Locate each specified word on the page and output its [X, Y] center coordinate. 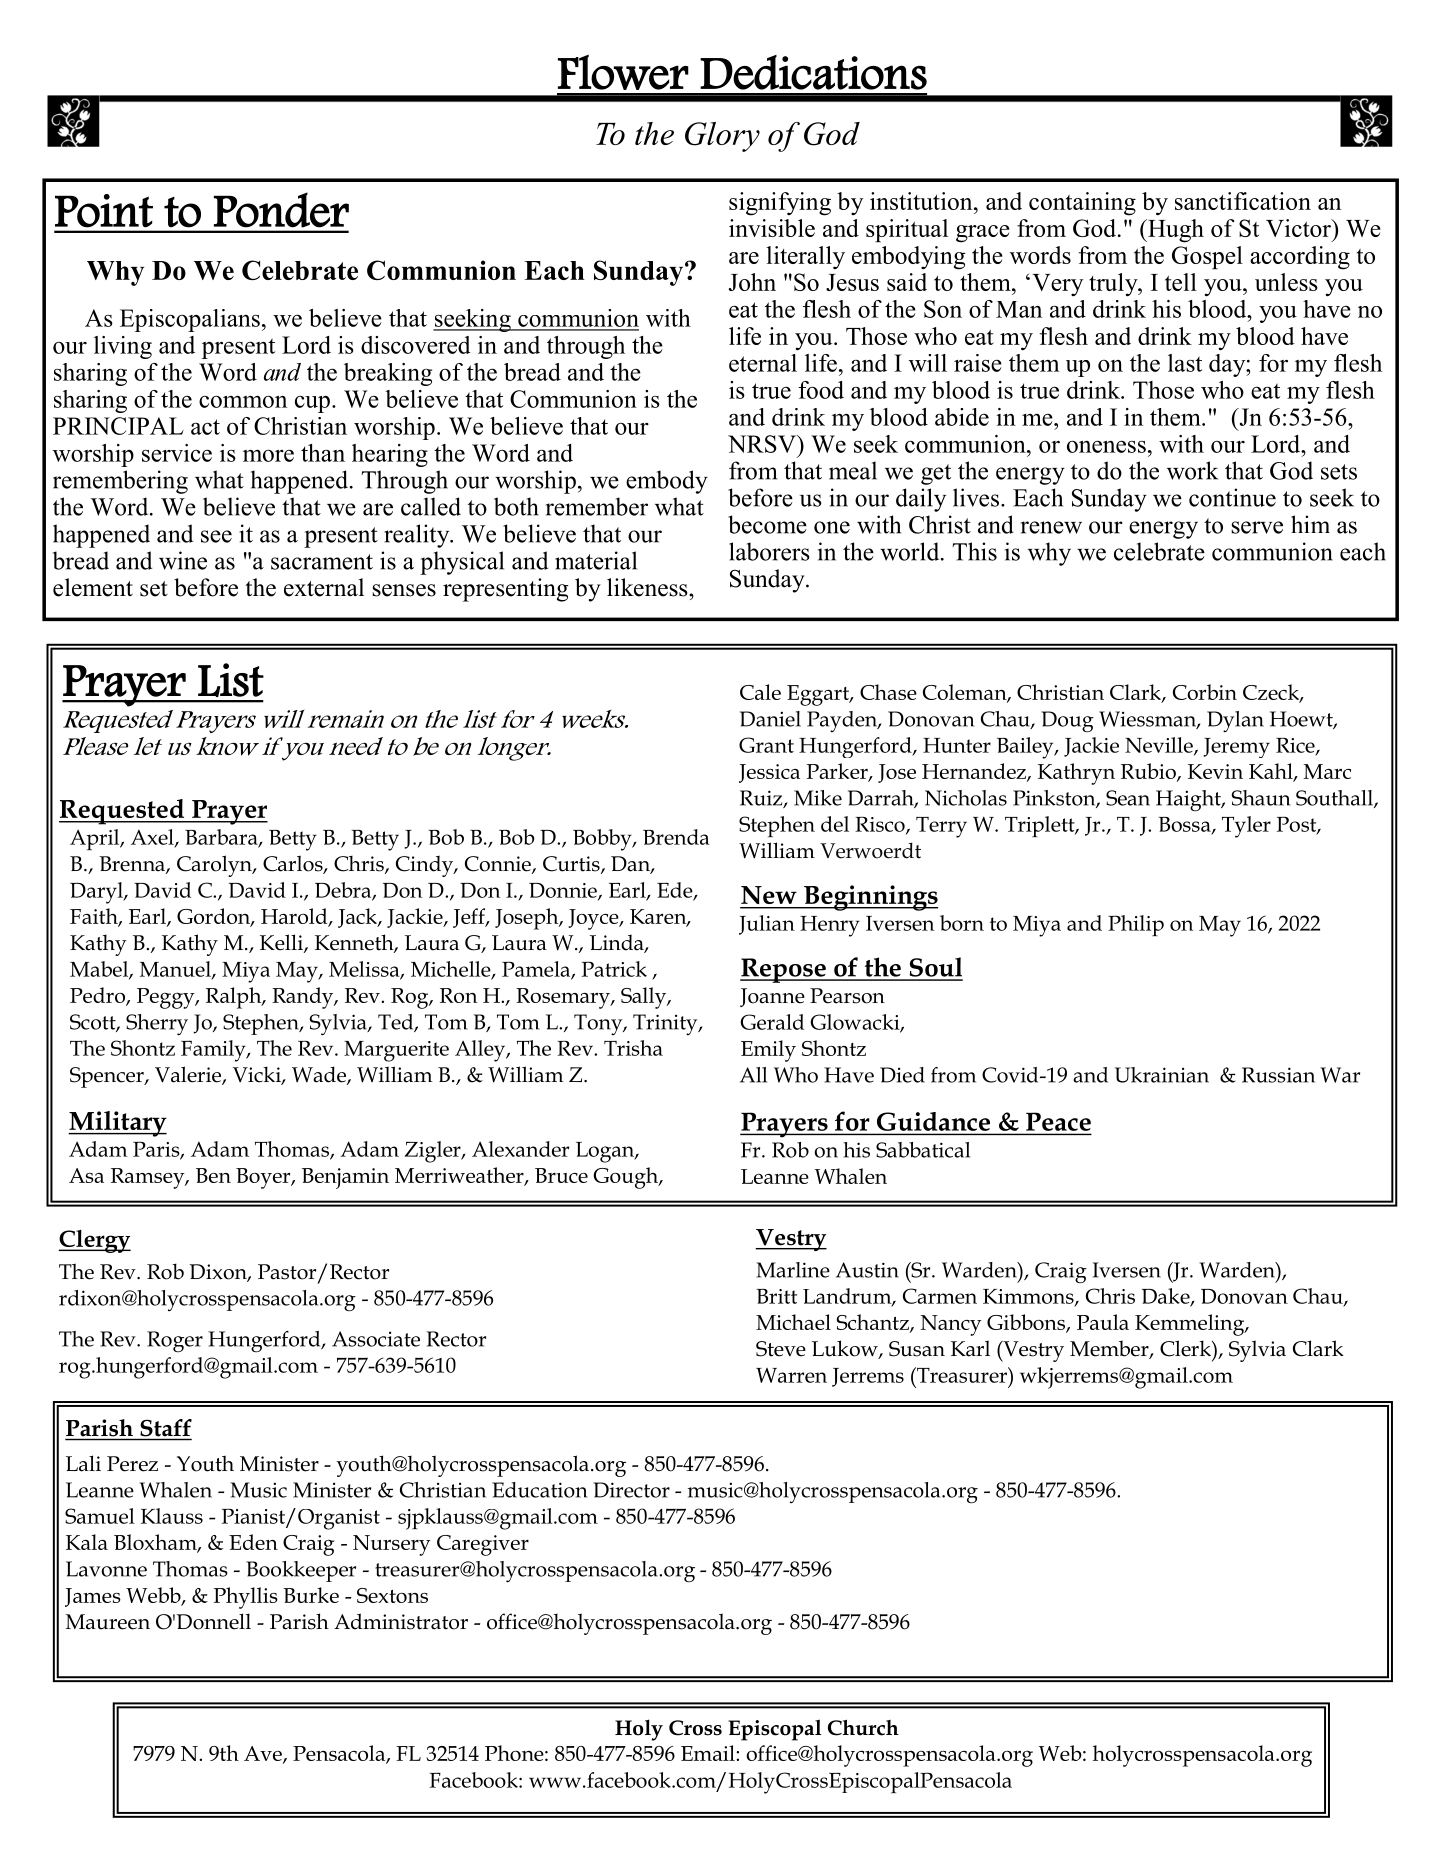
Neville [1160, 746]
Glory [722, 137]
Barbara [222, 838]
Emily [768, 1051]
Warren [791, 1375]
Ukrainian [1162, 1075]
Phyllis [246, 1598]
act [205, 427]
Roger [175, 1342]
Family [214, 1051]
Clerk [1186, 1348]
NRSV [763, 444]
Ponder [281, 210]
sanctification [1243, 201]
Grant [766, 745]
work [1192, 470]
